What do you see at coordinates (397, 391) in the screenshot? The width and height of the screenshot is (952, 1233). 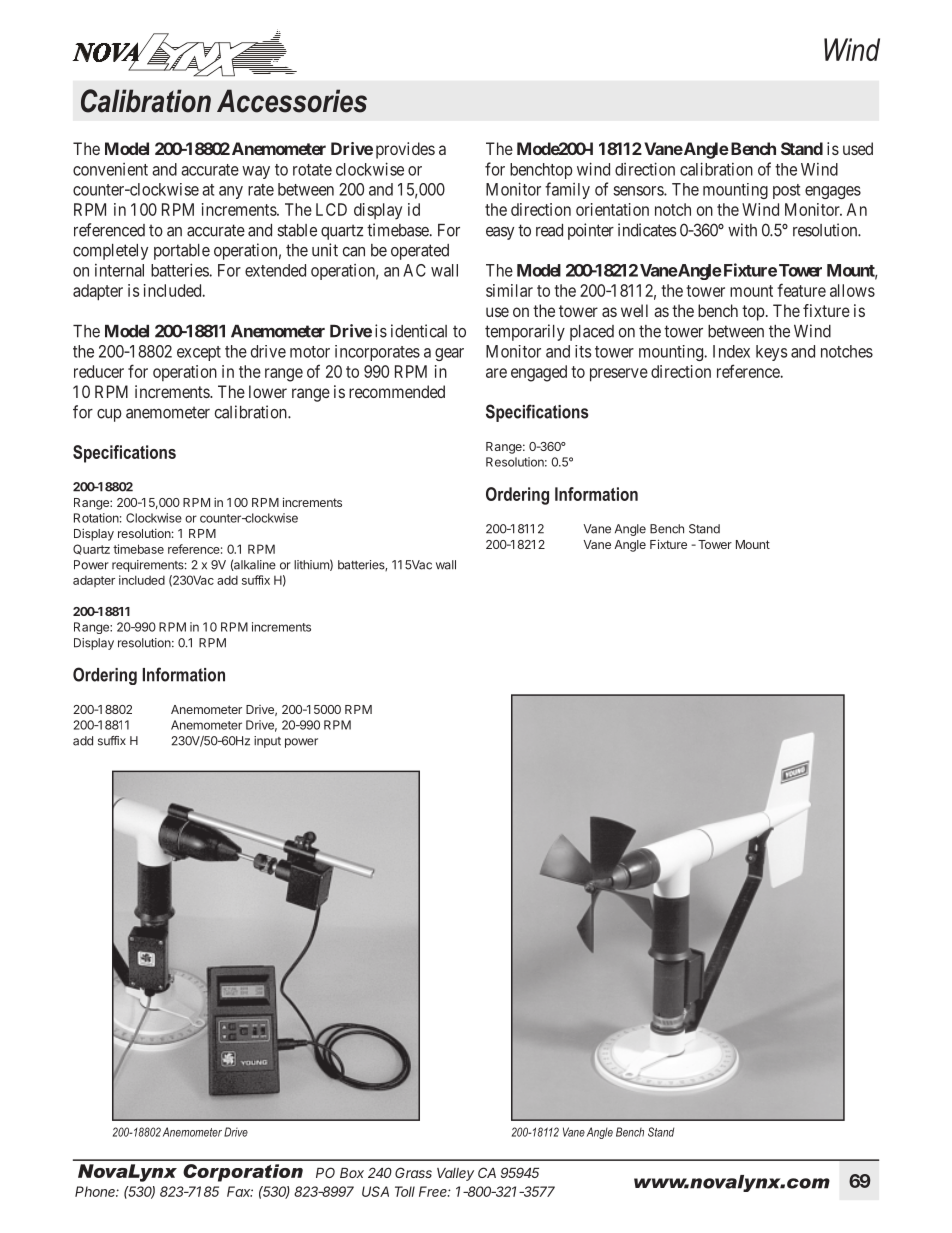 I see `recommended` at bounding box center [397, 391].
